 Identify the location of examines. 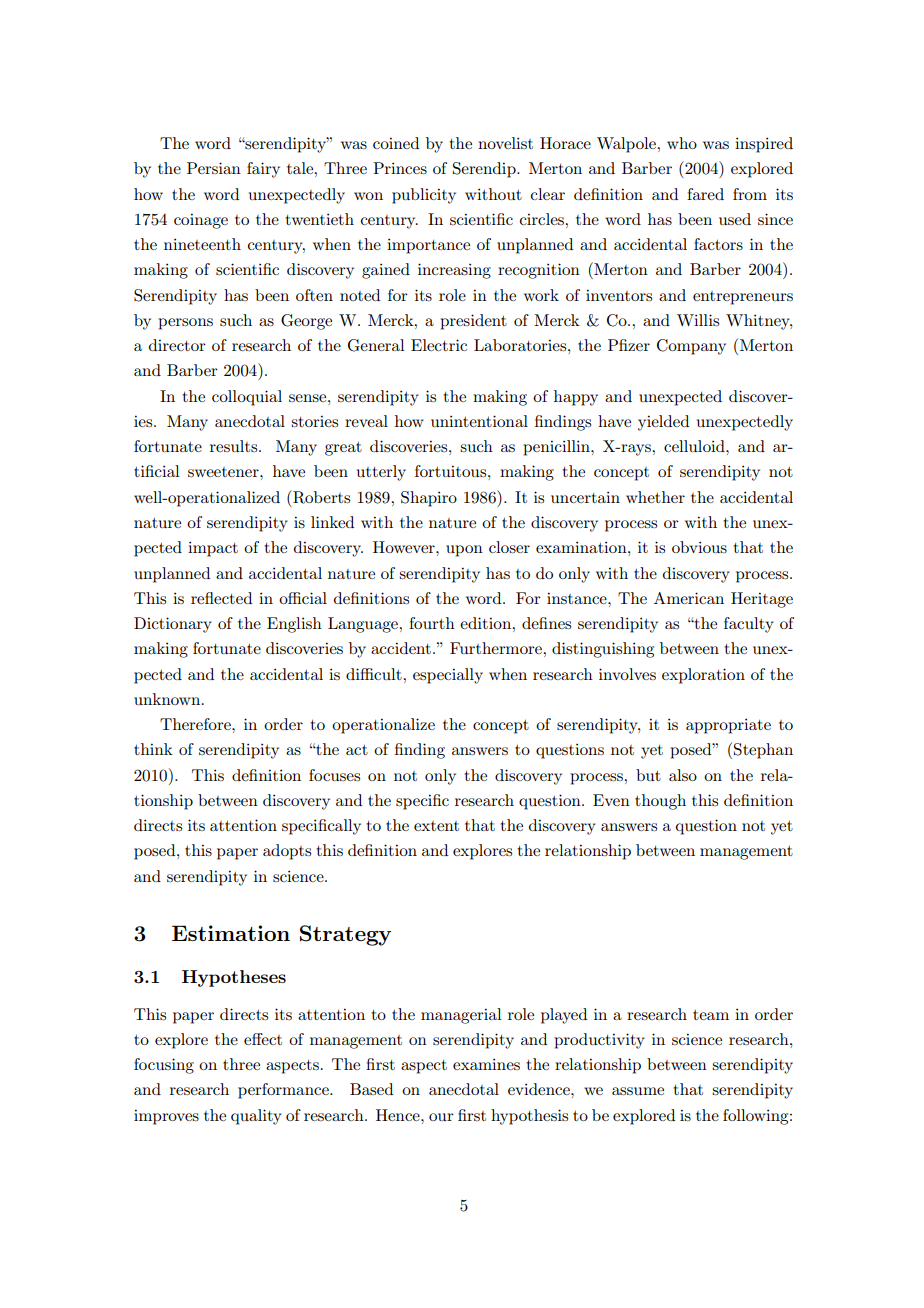
(486, 1064).
